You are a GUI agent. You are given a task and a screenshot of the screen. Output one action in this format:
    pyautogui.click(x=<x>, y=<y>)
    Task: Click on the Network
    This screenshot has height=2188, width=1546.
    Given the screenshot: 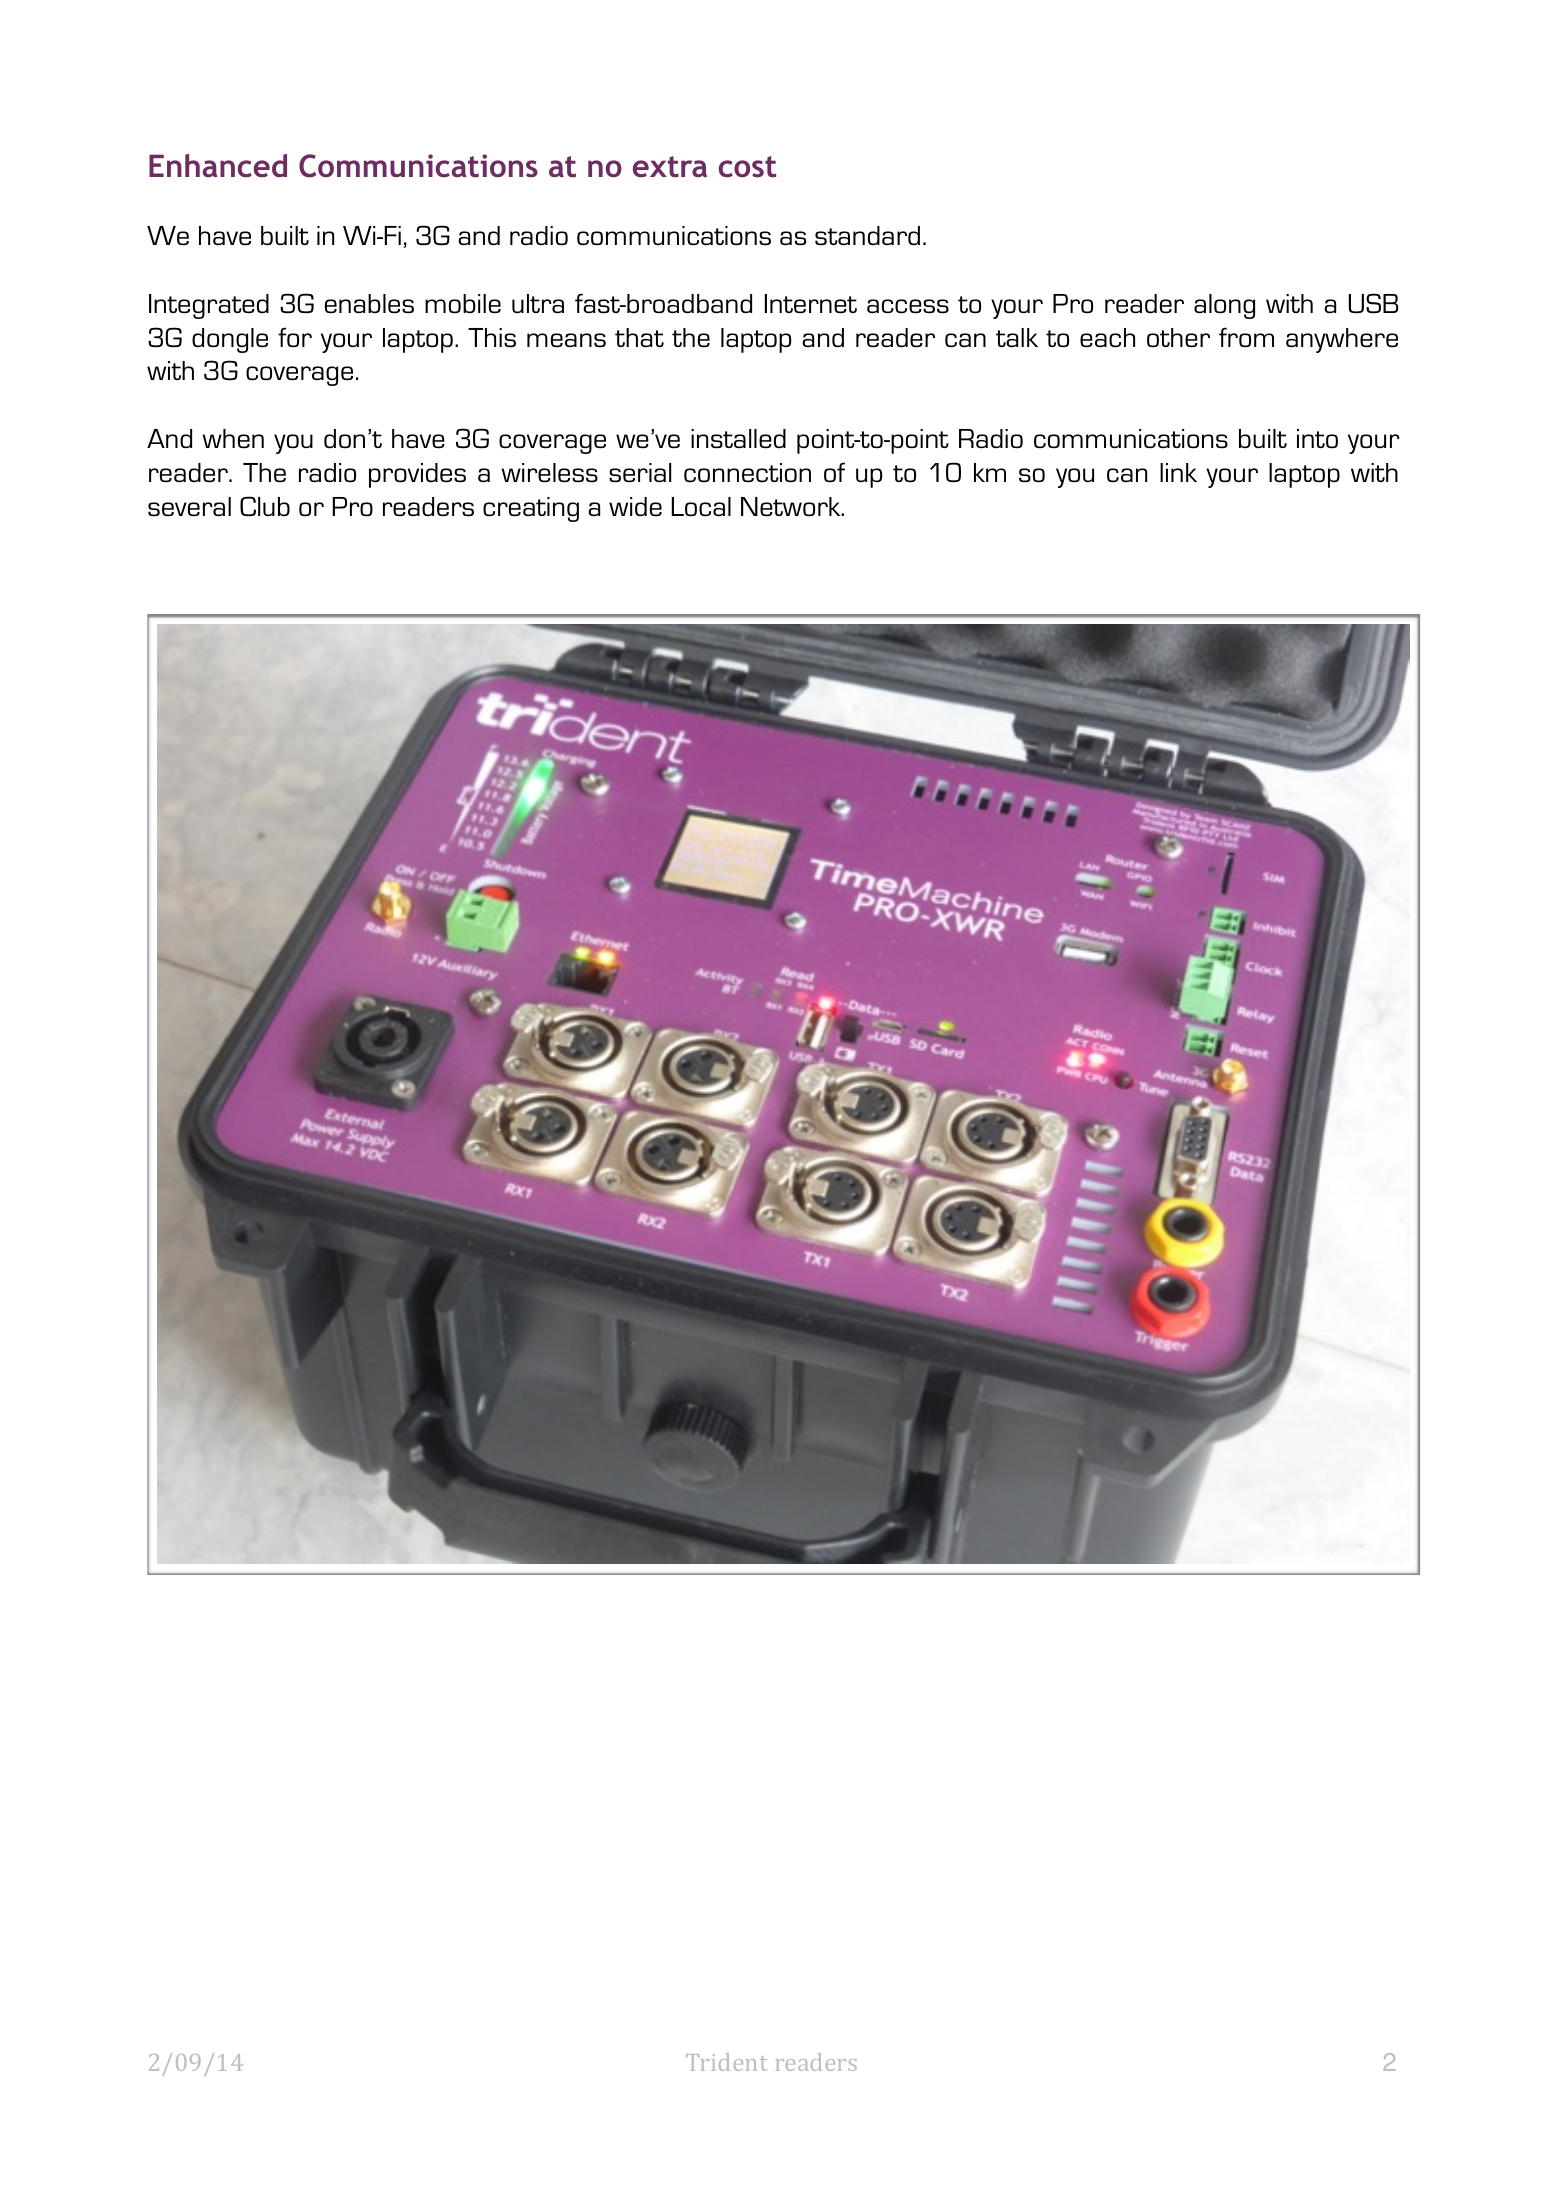 What is the action you would take?
    pyautogui.click(x=792, y=507)
